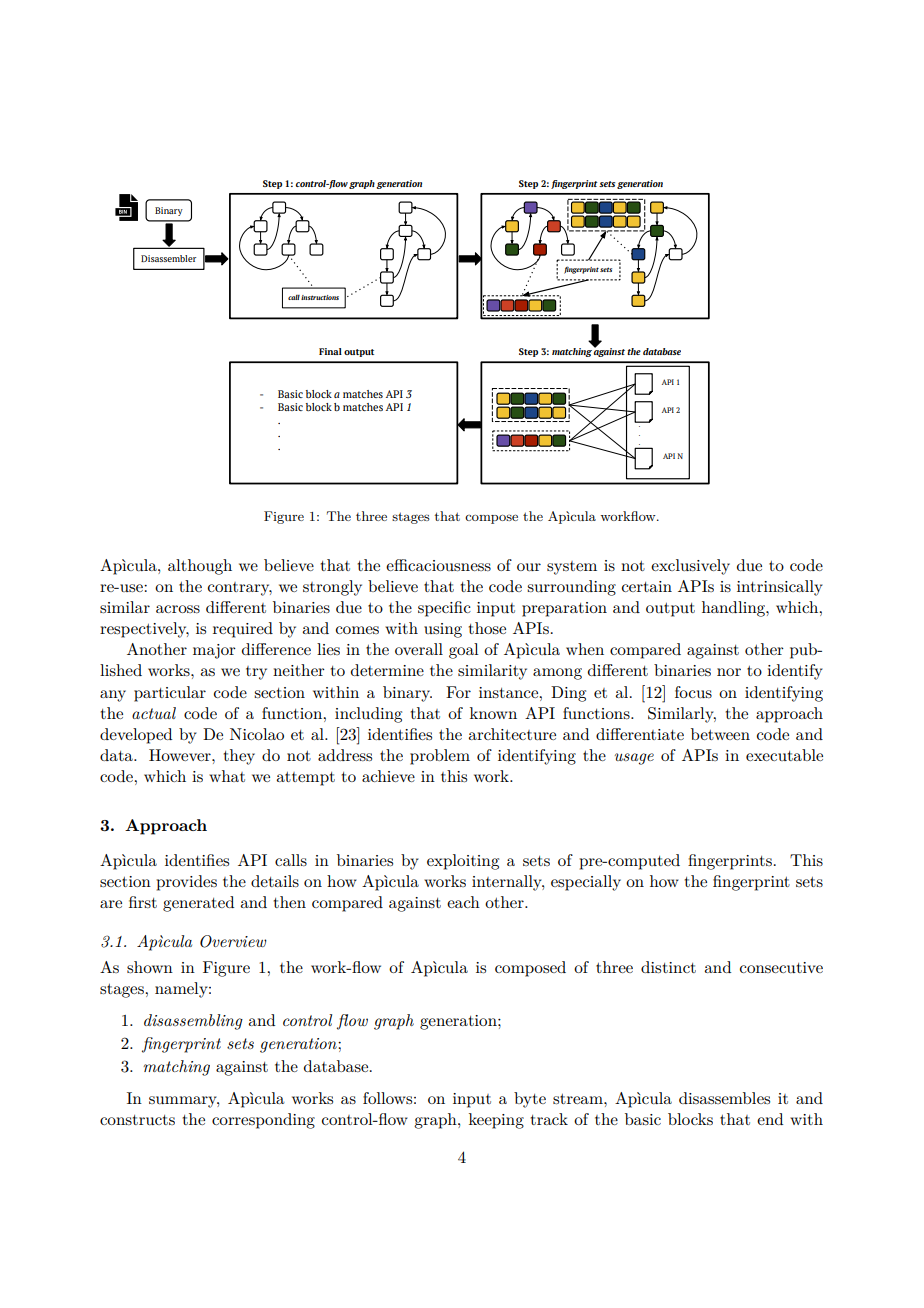  I want to click on actual, so click(154, 713).
